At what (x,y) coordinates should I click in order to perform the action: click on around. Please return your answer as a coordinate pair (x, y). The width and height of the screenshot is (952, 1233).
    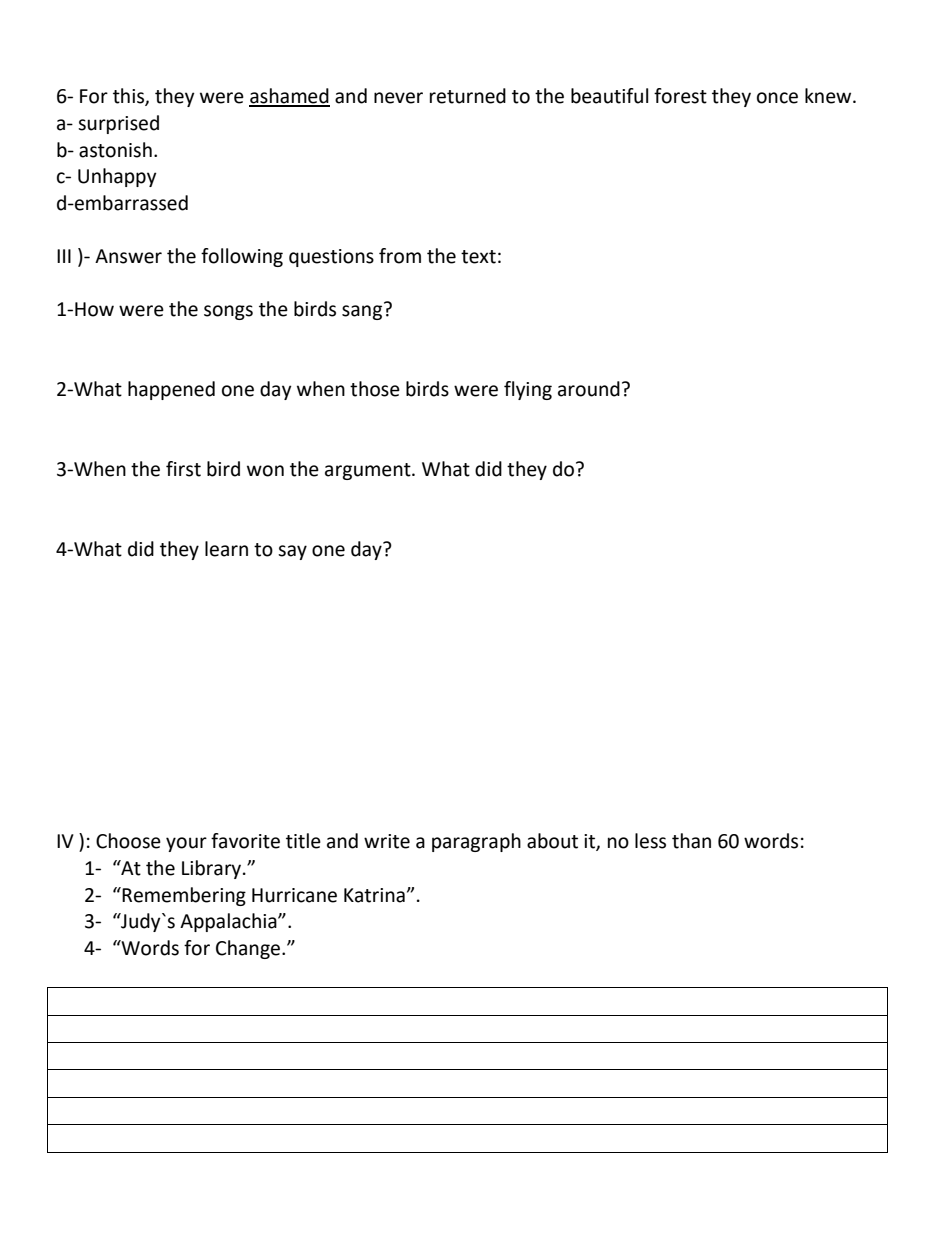
    Looking at the image, I should click on (589, 389).
